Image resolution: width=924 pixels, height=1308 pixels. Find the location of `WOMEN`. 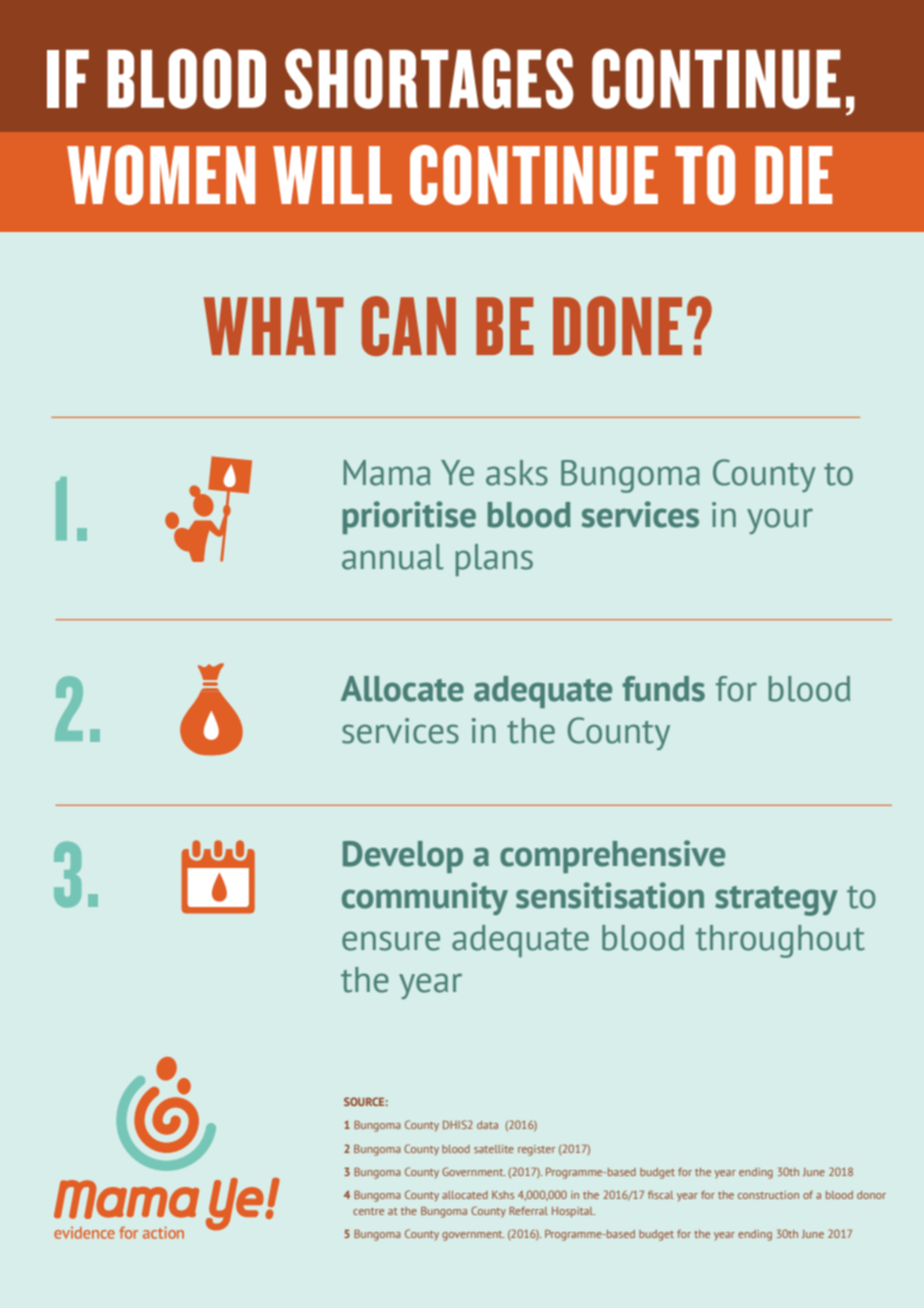

WOMEN is located at coordinates (161, 175).
